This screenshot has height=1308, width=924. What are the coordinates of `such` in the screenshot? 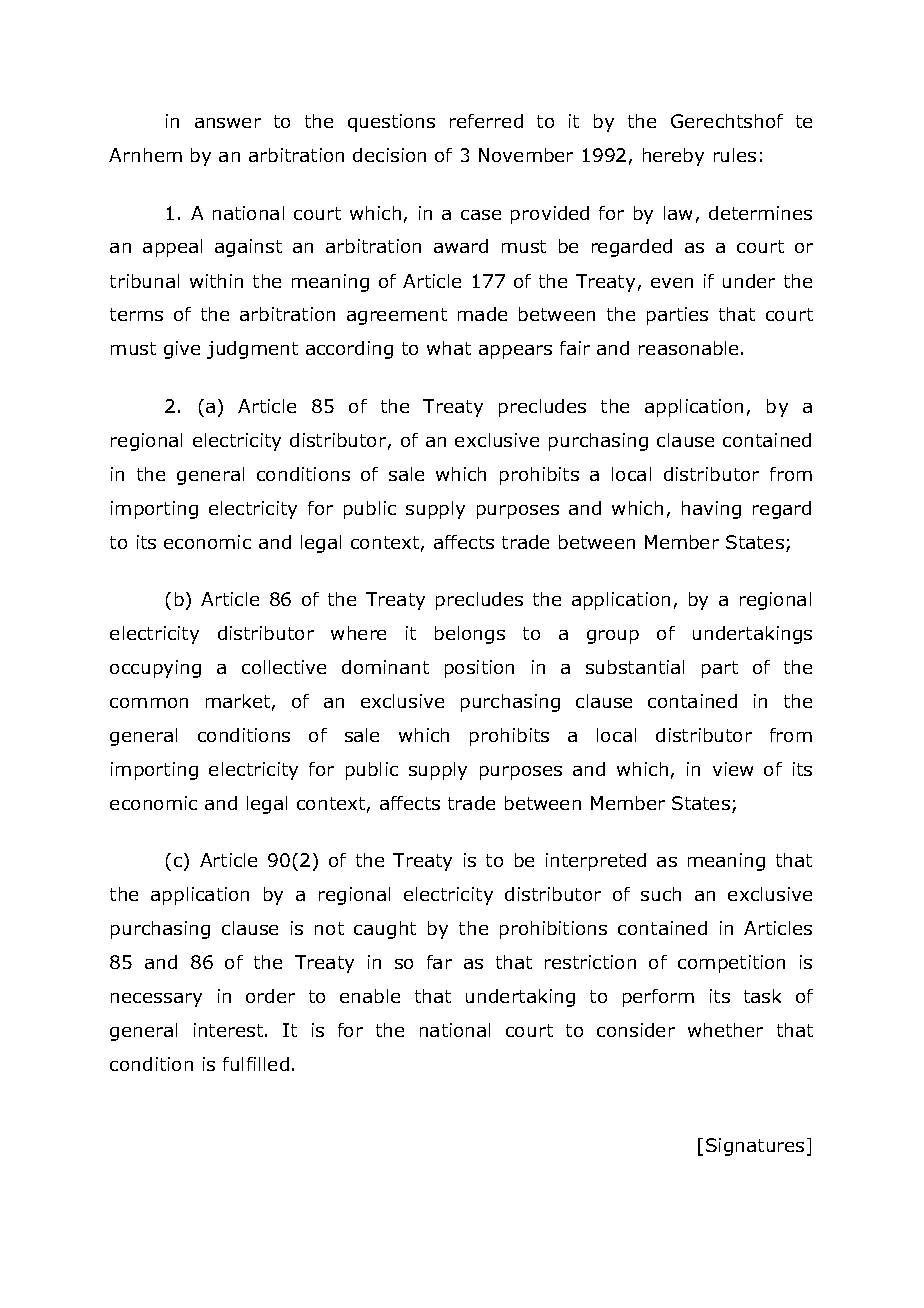 It's located at (661, 894).
